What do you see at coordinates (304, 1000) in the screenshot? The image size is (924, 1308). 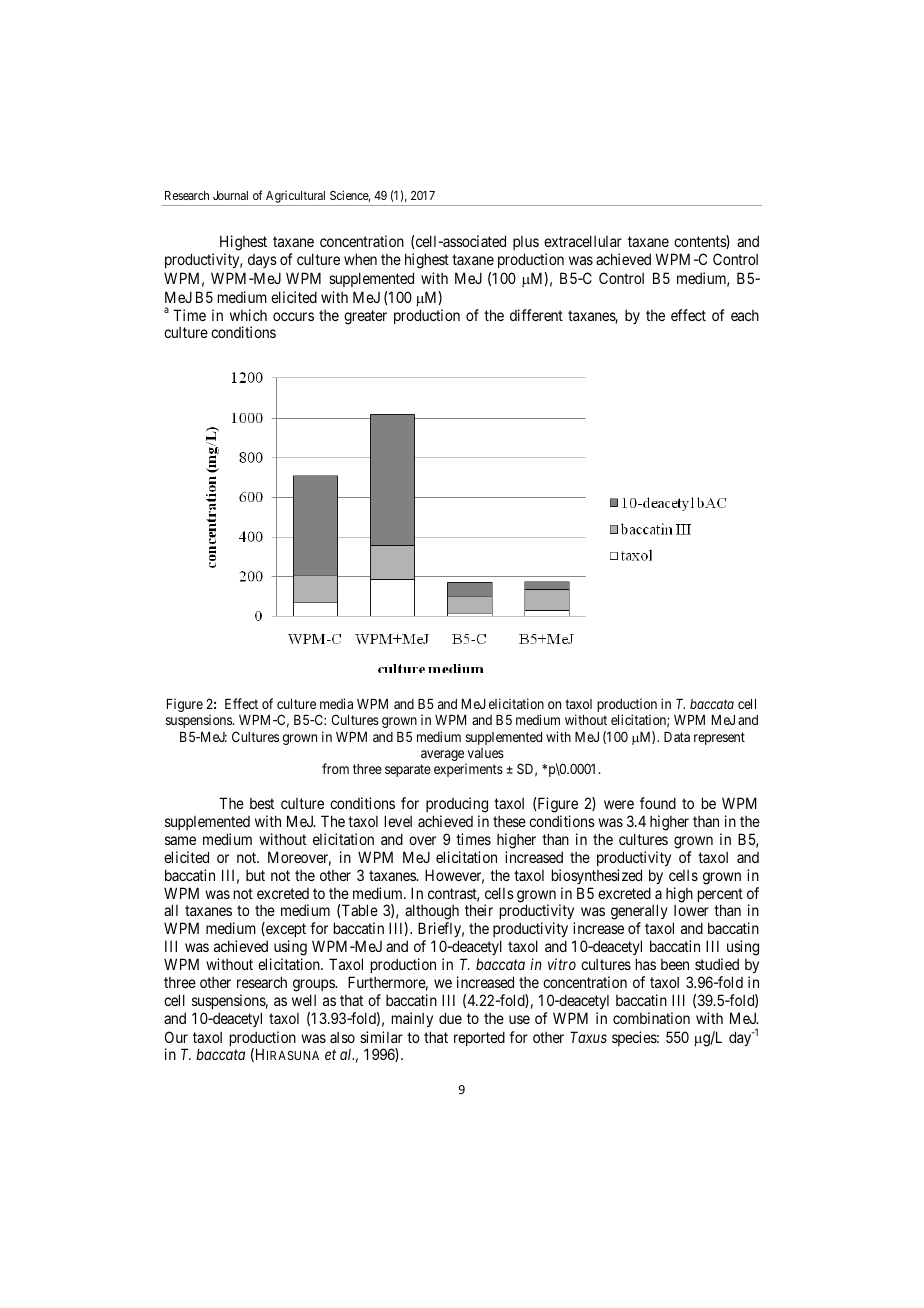 I see `well` at bounding box center [304, 1000].
